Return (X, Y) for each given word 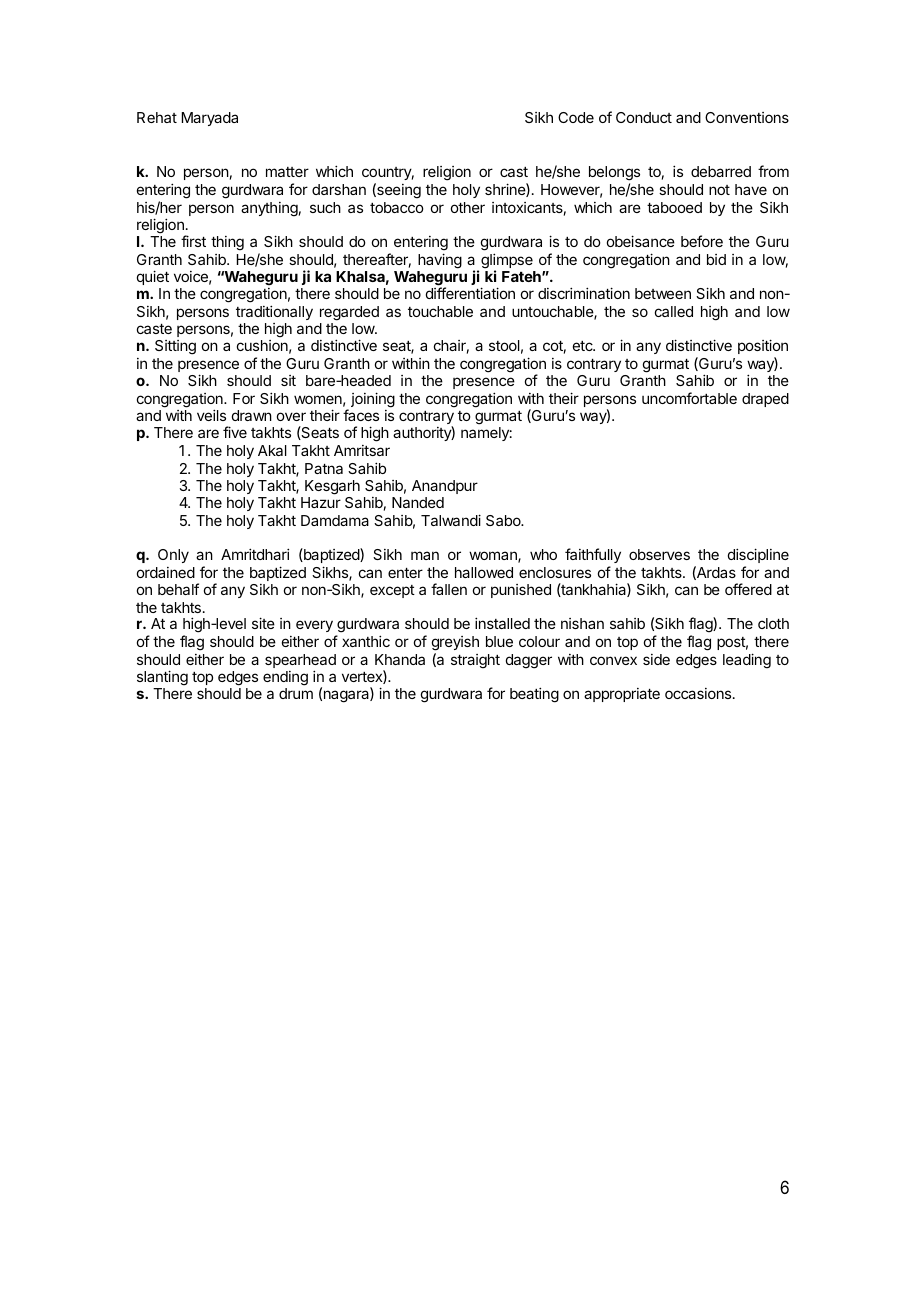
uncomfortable (689, 398)
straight (475, 661)
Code (576, 117)
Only (173, 556)
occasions (699, 693)
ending (285, 678)
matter (287, 172)
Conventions (747, 117)
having (440, 261)
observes (659, 554)
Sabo (504, 520)
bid (716, 259)
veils (211, 415)
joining (373, 400)
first (193, 241)
